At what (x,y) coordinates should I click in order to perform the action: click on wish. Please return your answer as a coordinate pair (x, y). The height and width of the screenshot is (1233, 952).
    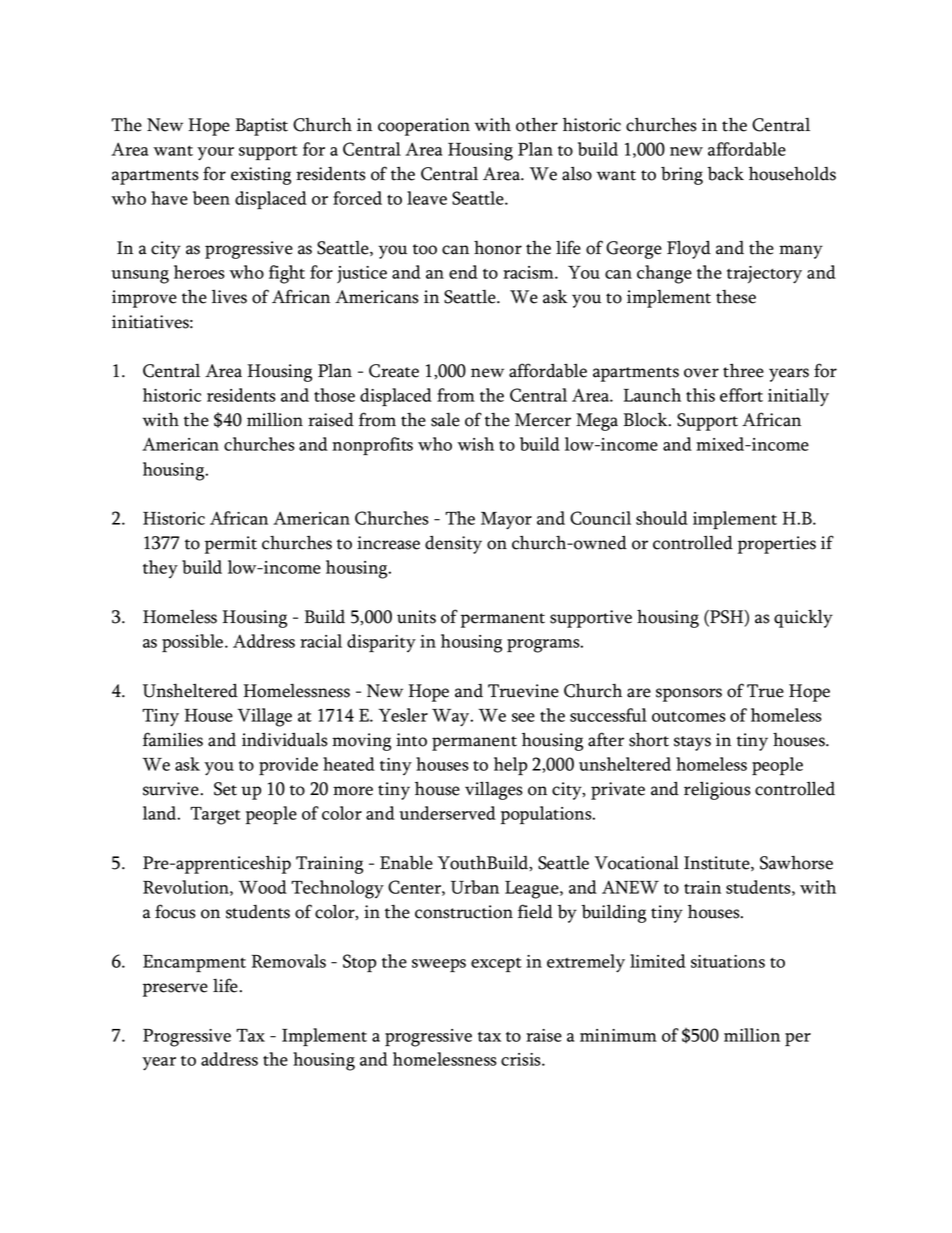
    Looking at the image, I should click on (475, 444).
